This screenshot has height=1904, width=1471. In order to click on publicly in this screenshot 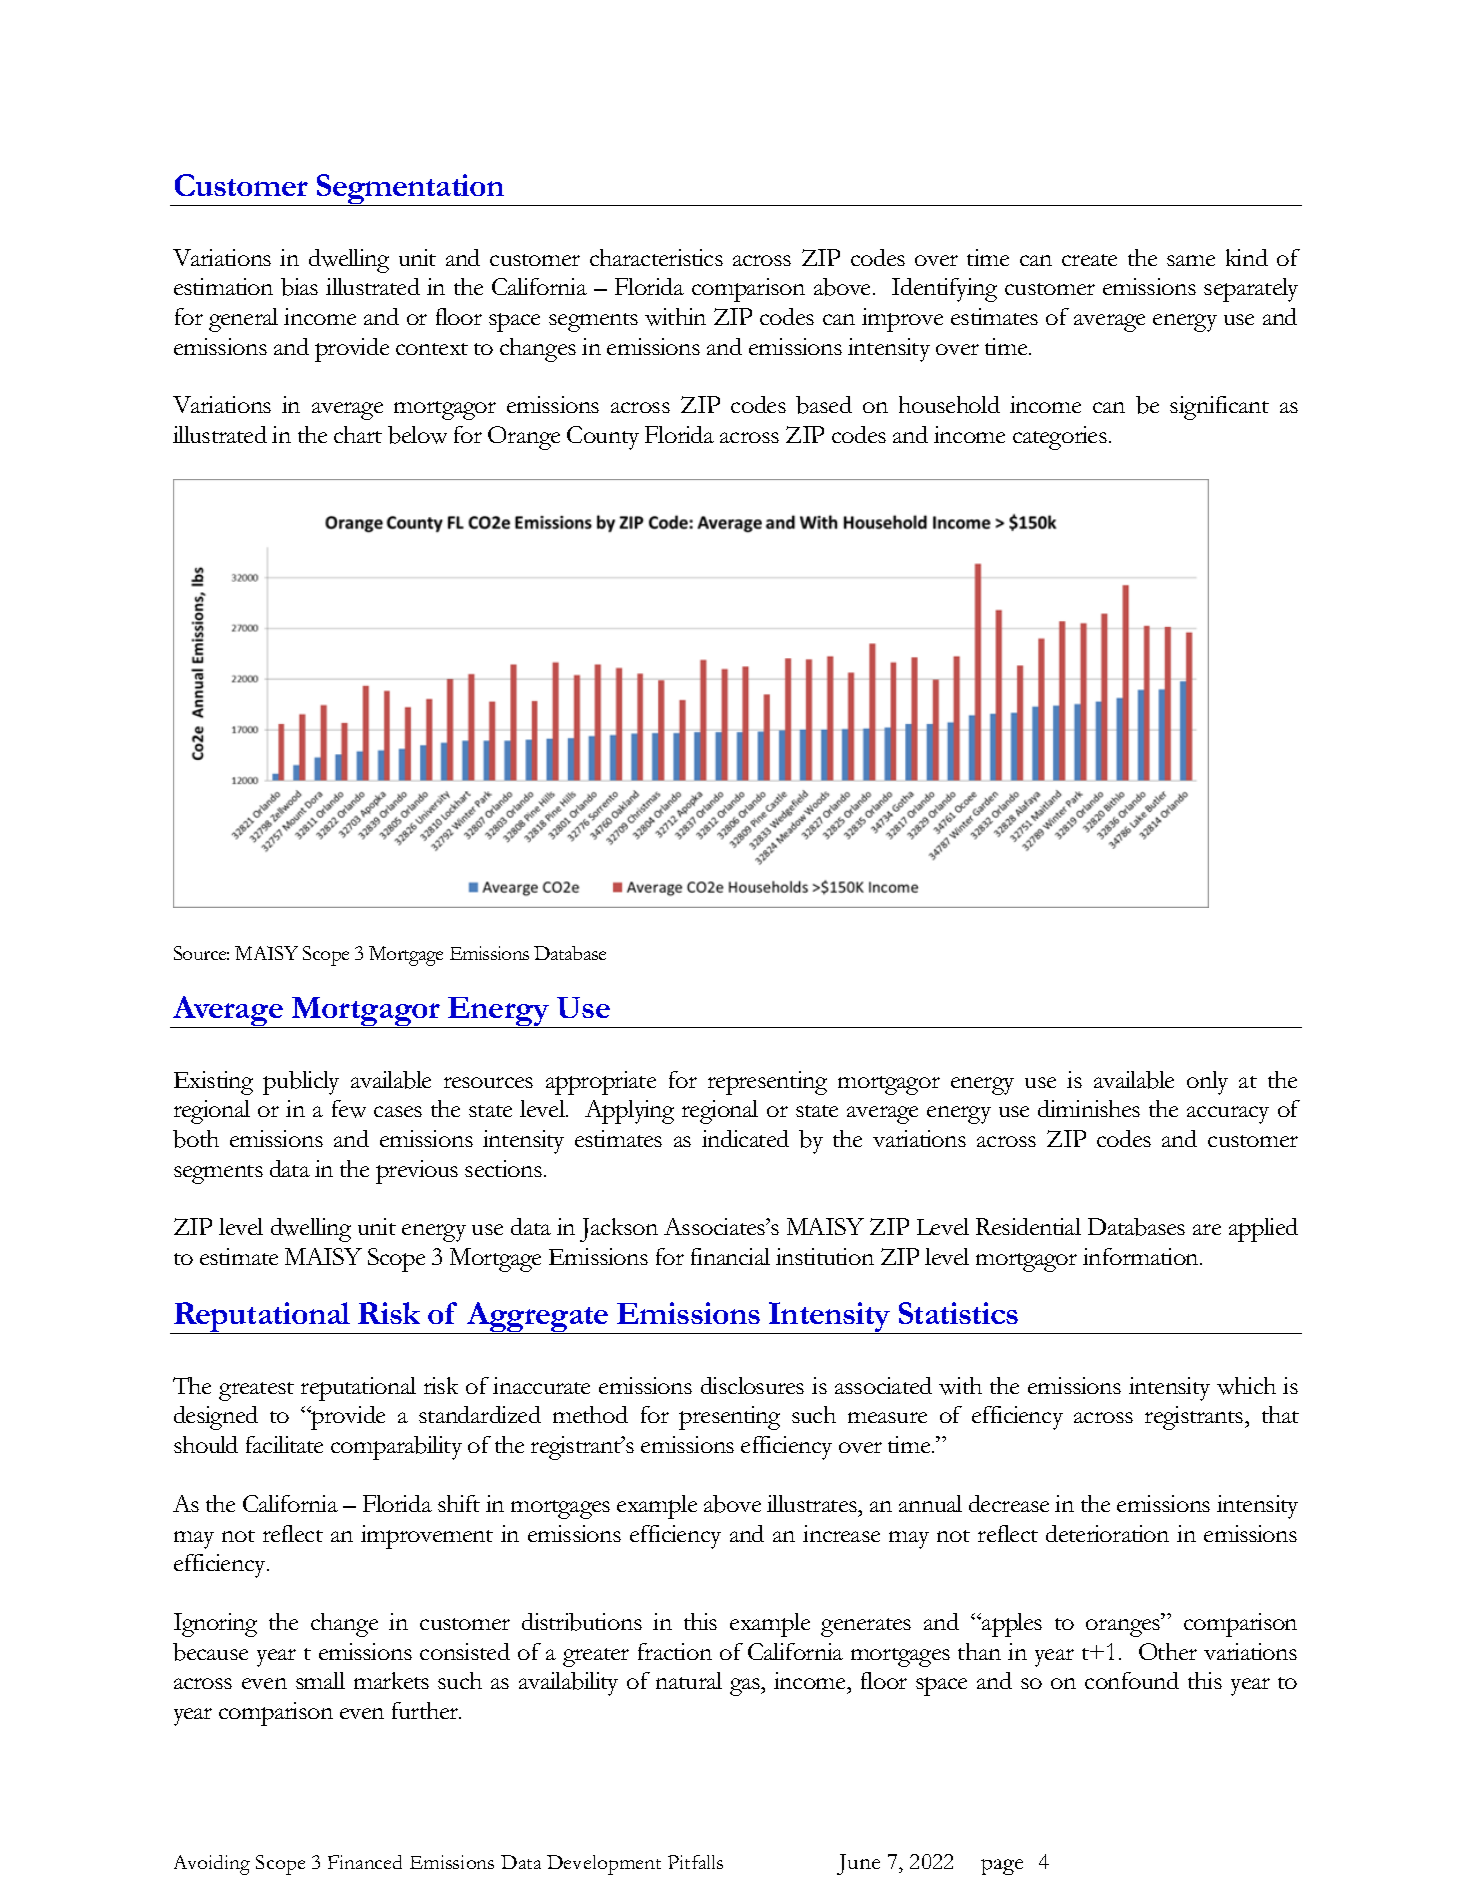, I will do `click(301, 1083)`.
